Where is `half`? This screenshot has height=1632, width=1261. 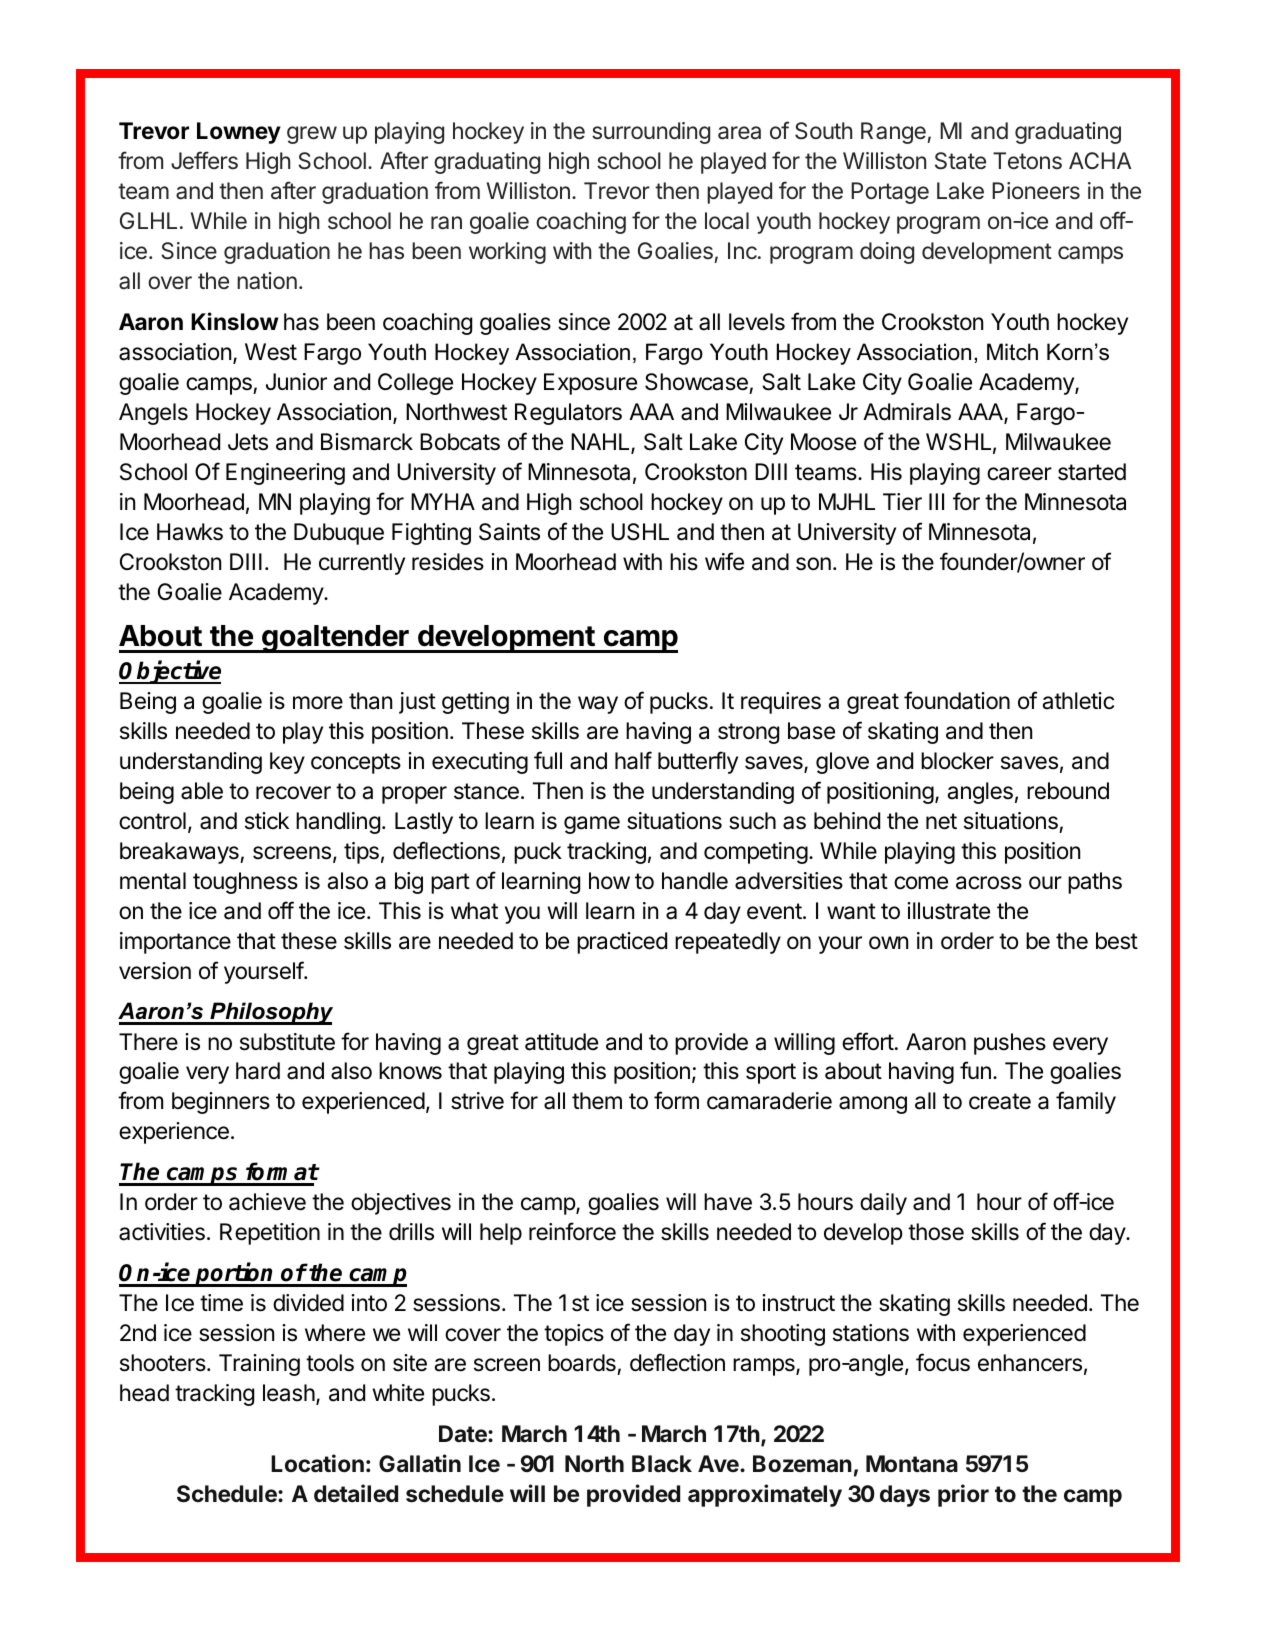 half is located at coordinates (633, 760).
